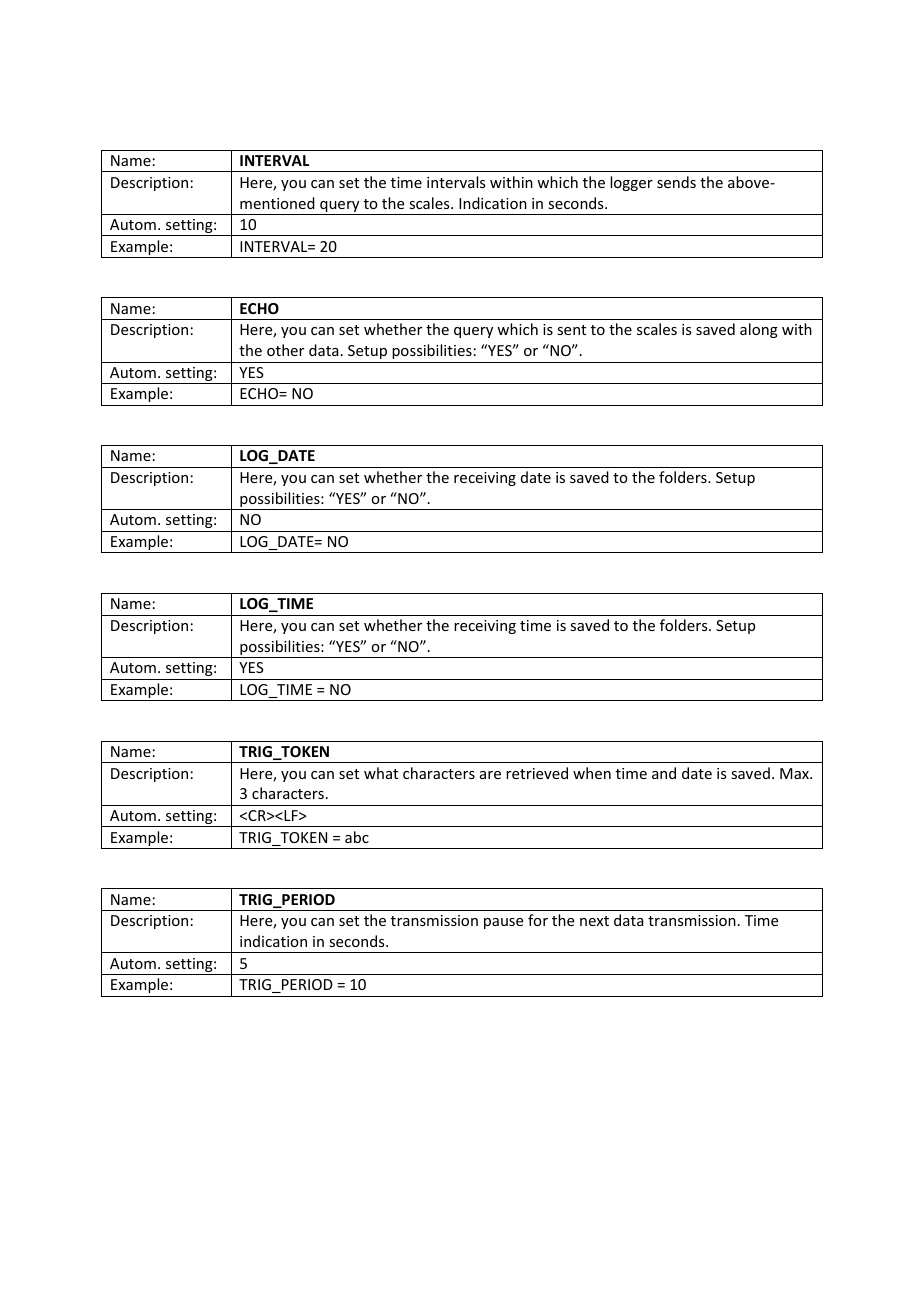  Describe the element at coordinates (285, 350) in the screenshot. I see `other` at that location.
